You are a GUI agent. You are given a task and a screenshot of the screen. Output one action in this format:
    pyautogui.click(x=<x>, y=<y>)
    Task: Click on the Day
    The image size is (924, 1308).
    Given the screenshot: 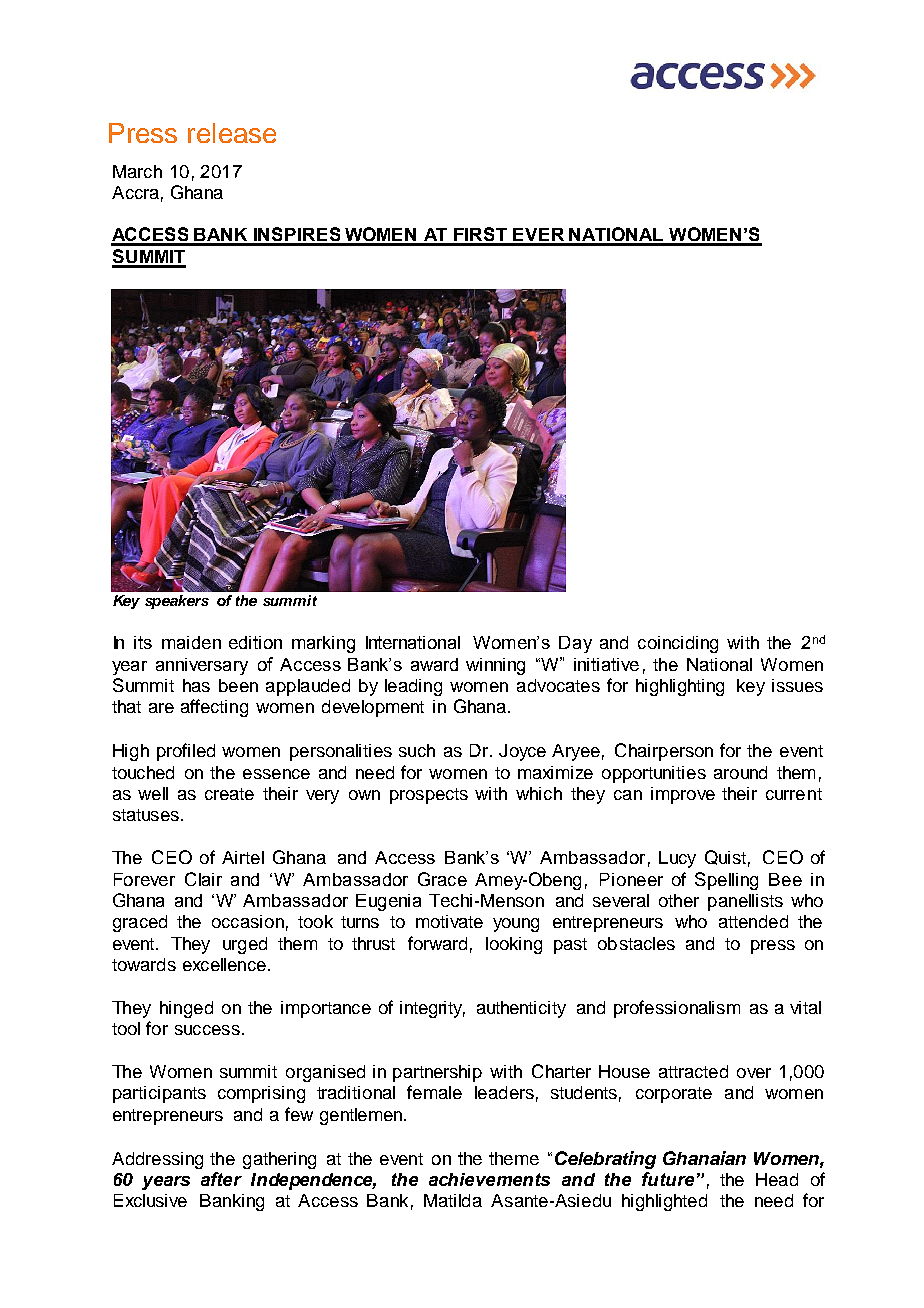 What is the action you would take?
    pyautogui.click(x=575, y=644)
